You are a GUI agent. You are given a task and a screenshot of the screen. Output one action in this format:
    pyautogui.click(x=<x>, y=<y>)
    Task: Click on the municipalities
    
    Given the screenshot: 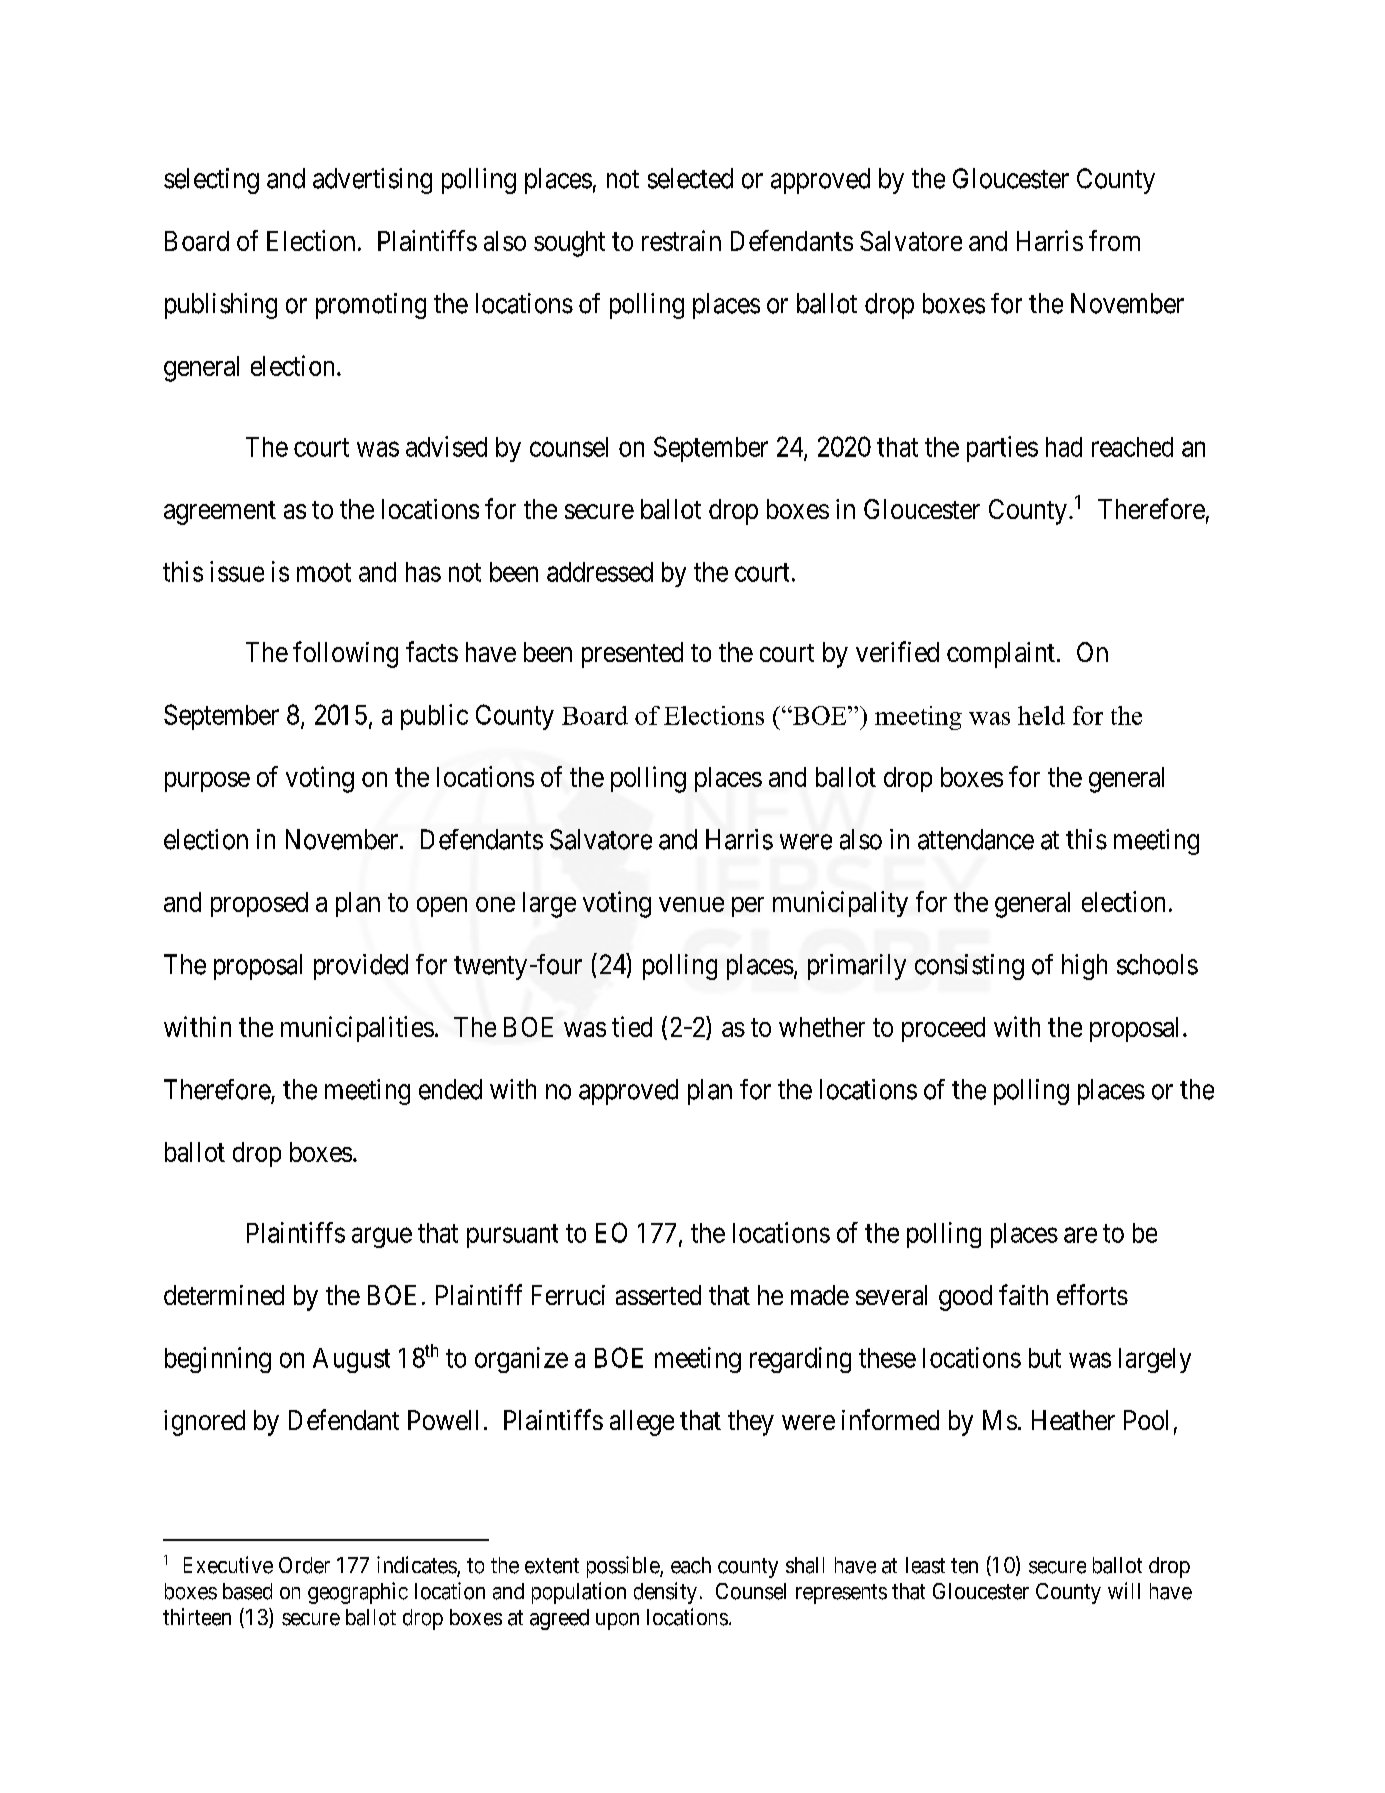 What is the action you would take?
    pyautogui.click(x=357, y=1029)
